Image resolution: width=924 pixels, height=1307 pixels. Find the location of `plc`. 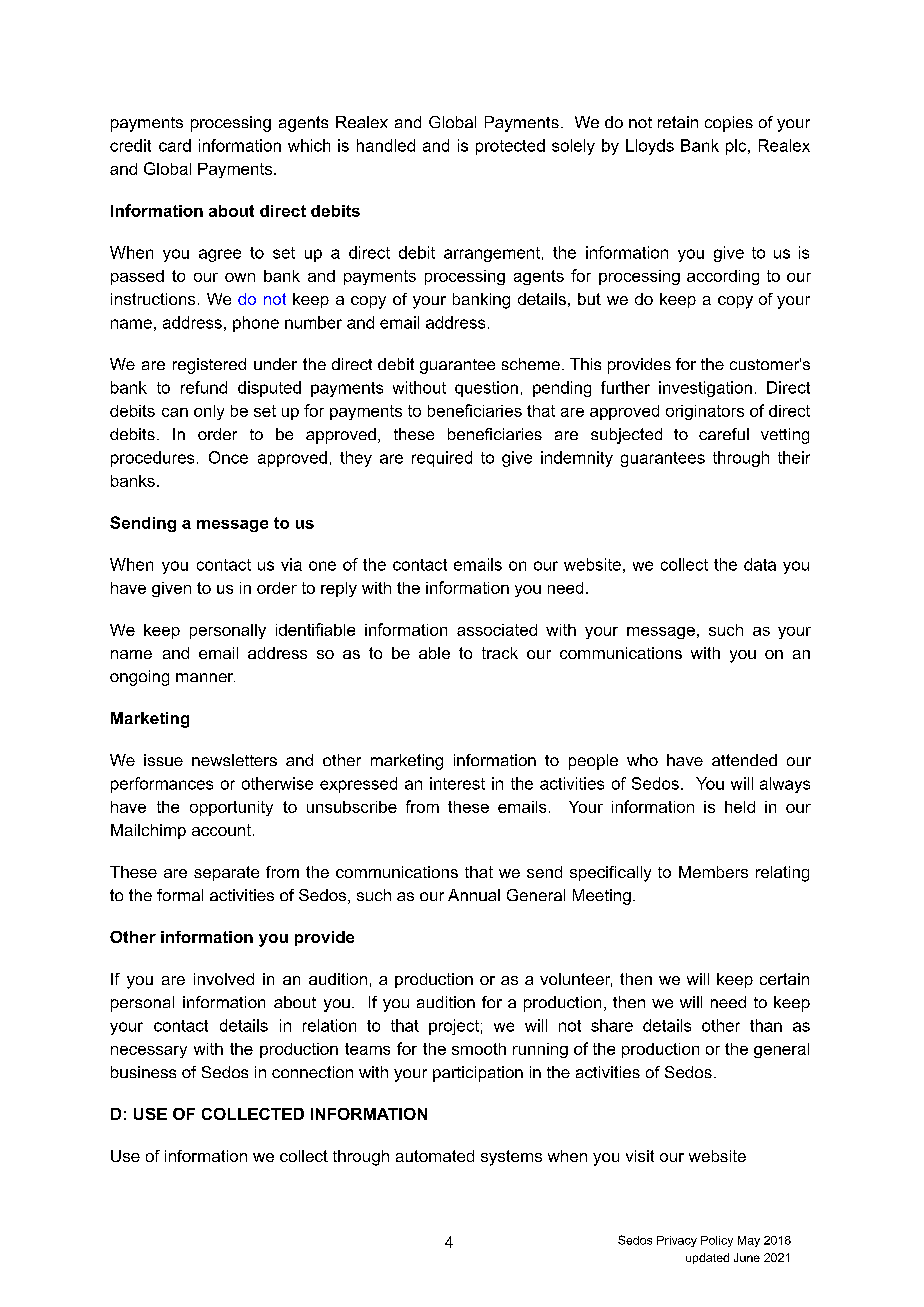

plc is located at coordinates (737, 147).
